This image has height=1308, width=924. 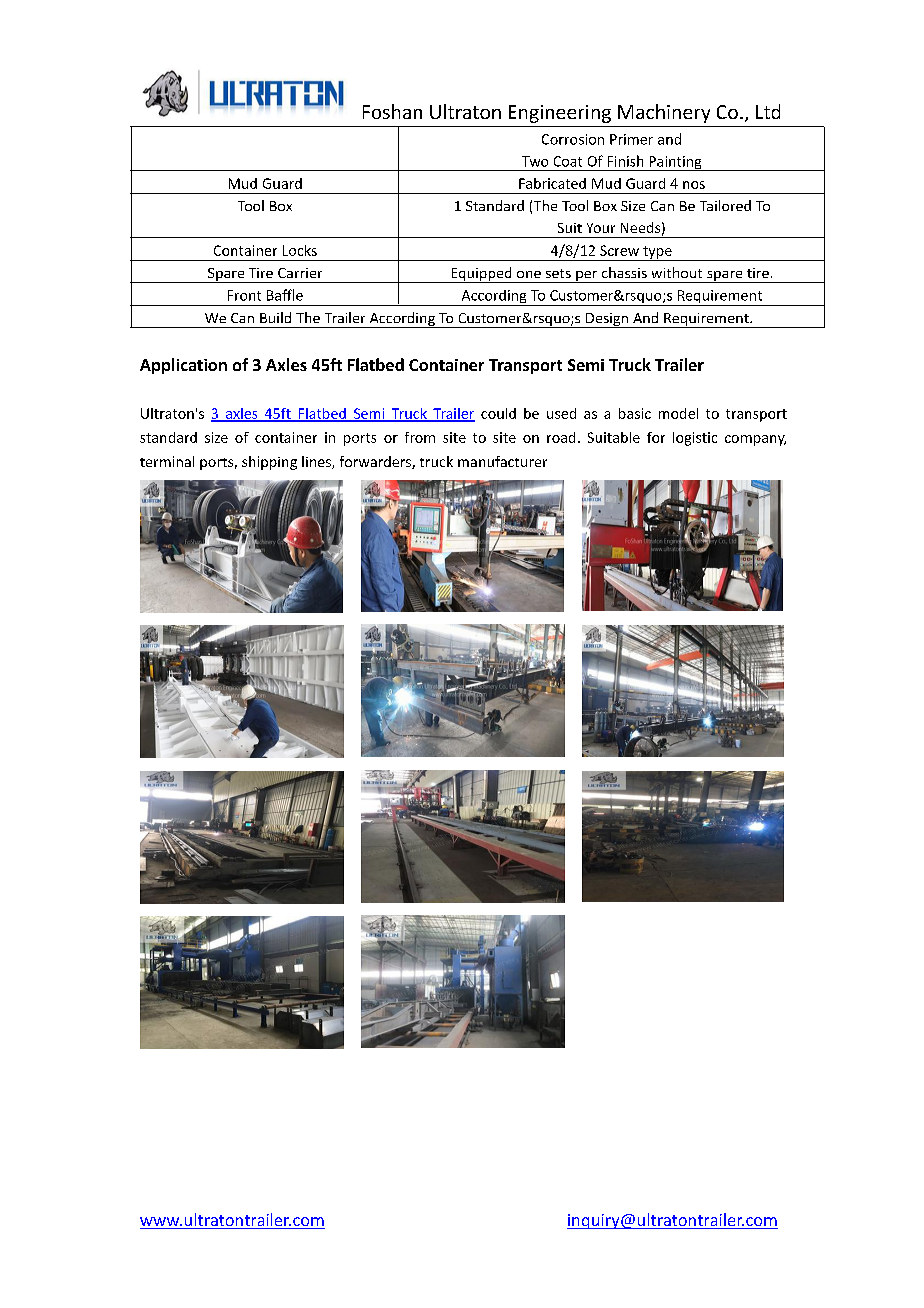 I want to click on Tailored, so click(x=725, y=205).
